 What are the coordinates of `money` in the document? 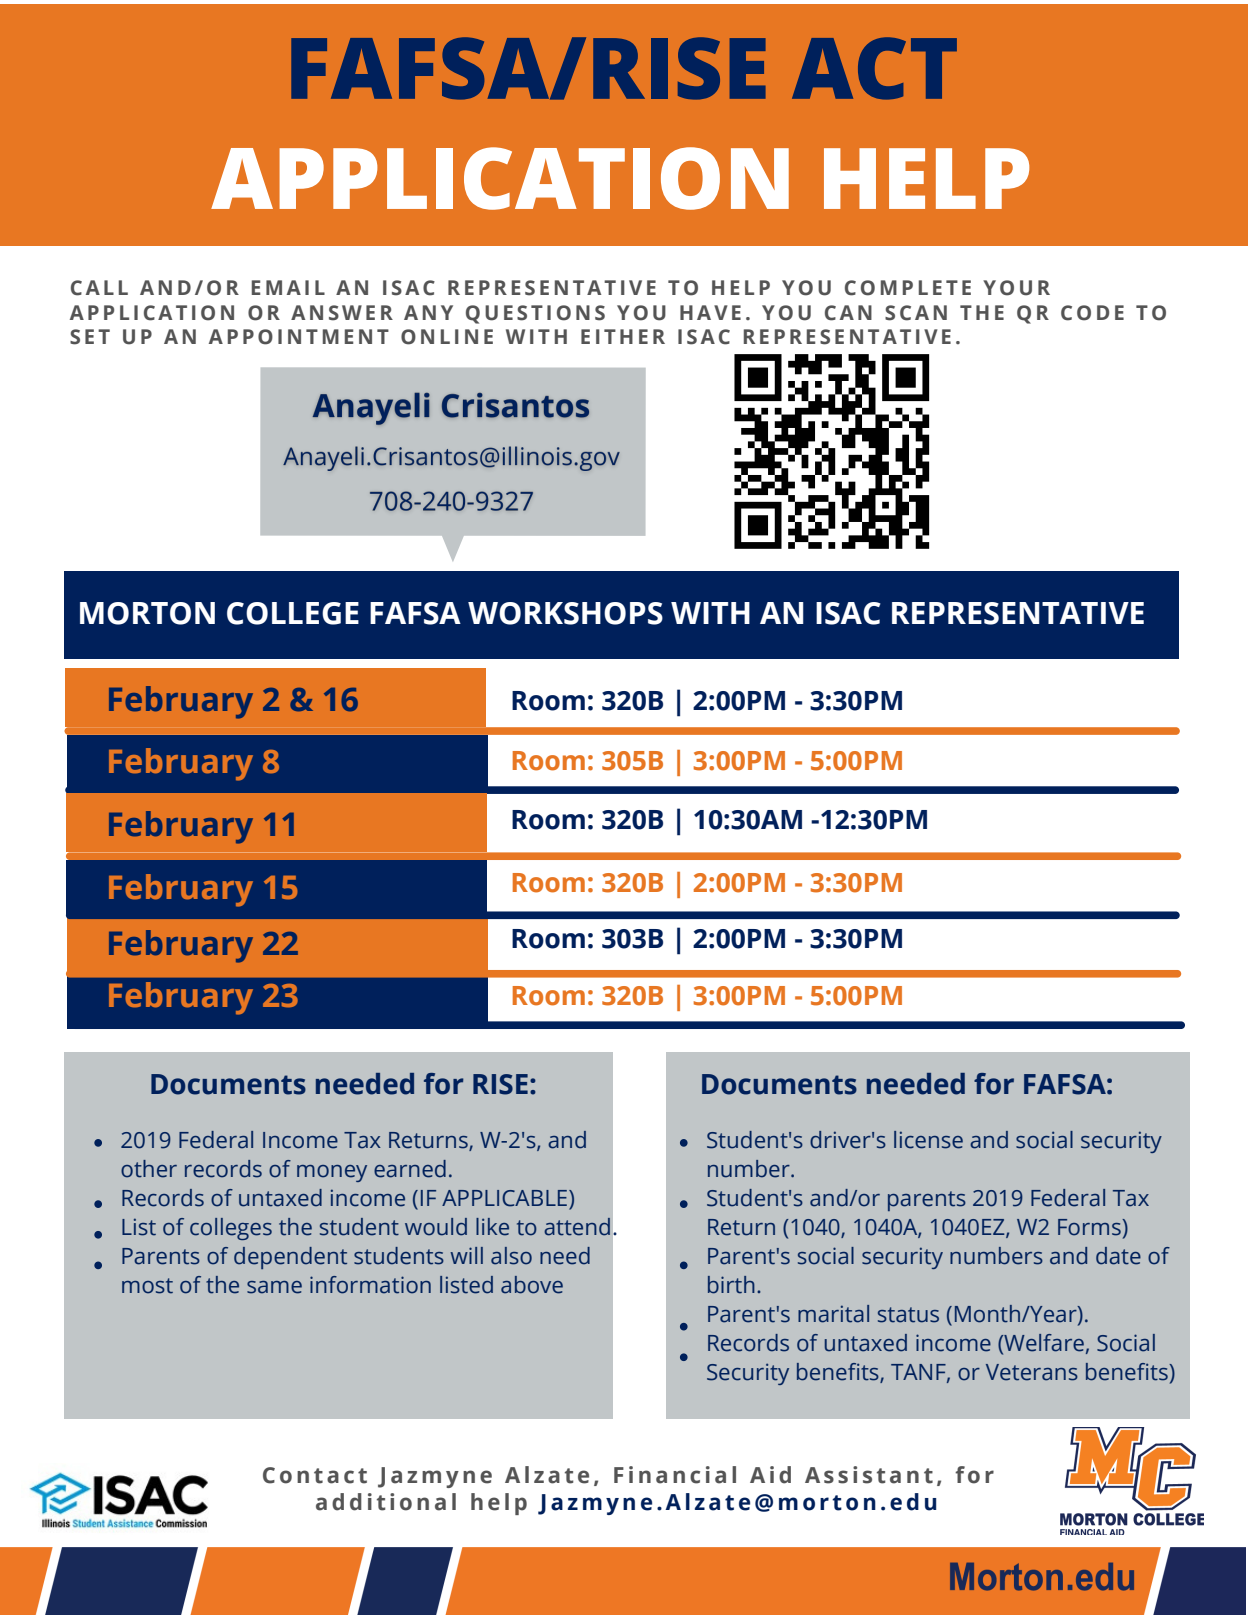 It's located at (332, 1173).
